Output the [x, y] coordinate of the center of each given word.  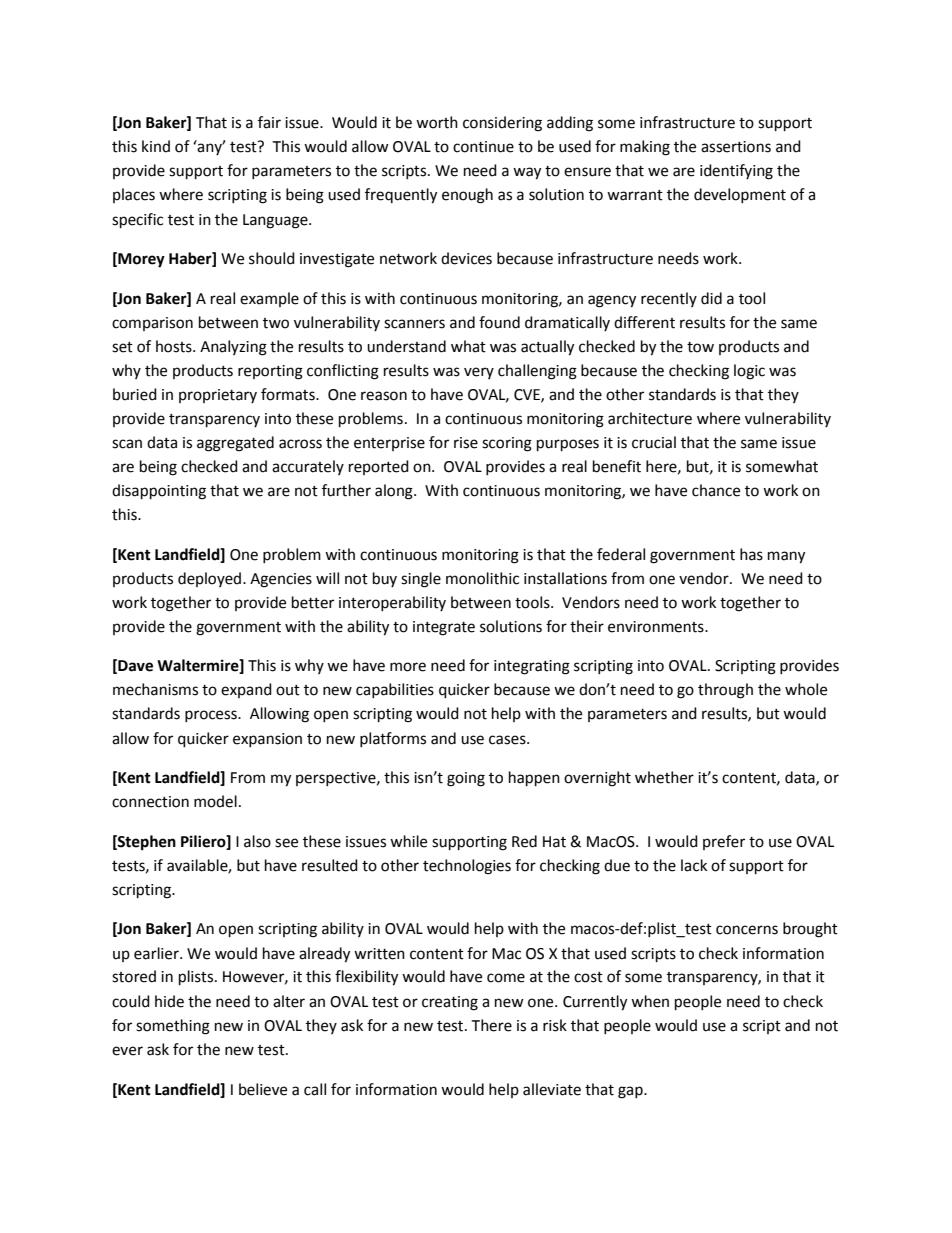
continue [483, 147]
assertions [736, 147]
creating [450, 1003]
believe [263, 1089]
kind [156, 146]
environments [657, 627]
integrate [444, 628]
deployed [211, 579]
